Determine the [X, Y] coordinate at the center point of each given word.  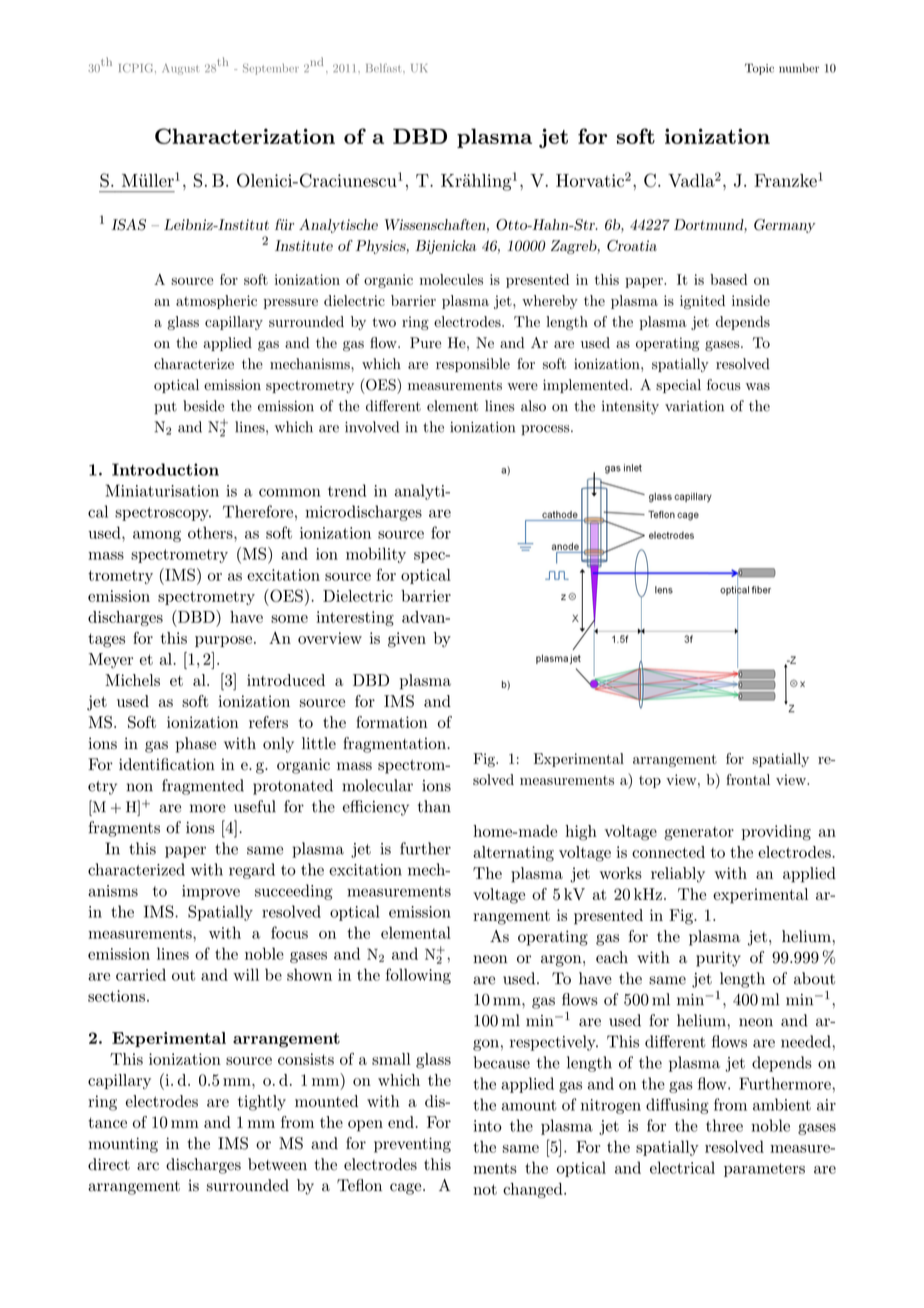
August [180, 69]
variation [694, 406]
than [434, 806]
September [271, 69]
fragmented [203, 787]
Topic [759, 69]
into [488, 1126]
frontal [748, 779]
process [545, 430]
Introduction [165, 469]
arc [148, 1166]
